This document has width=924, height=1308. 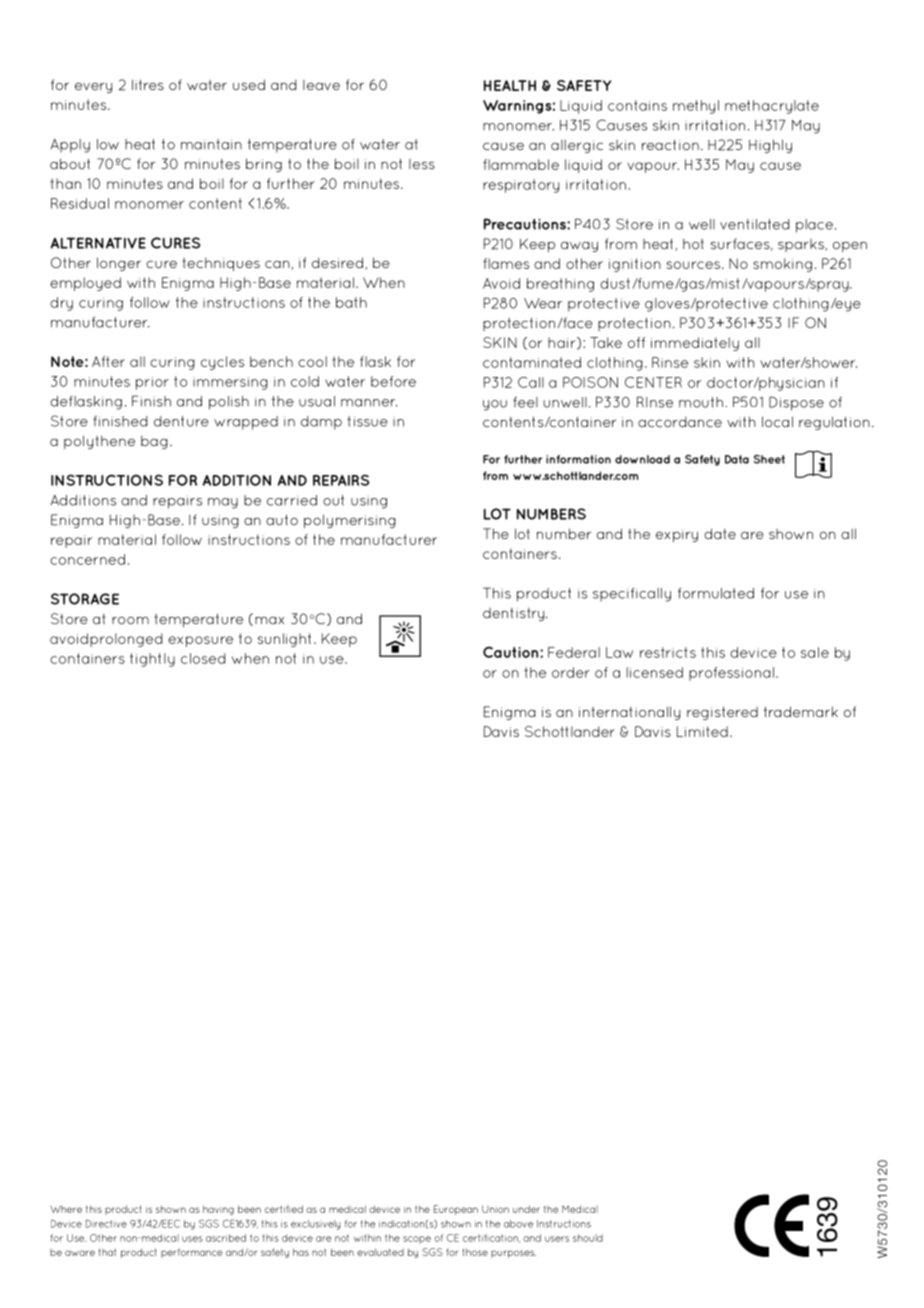 I want to click on Sheet, so click(x=769, y=459).
